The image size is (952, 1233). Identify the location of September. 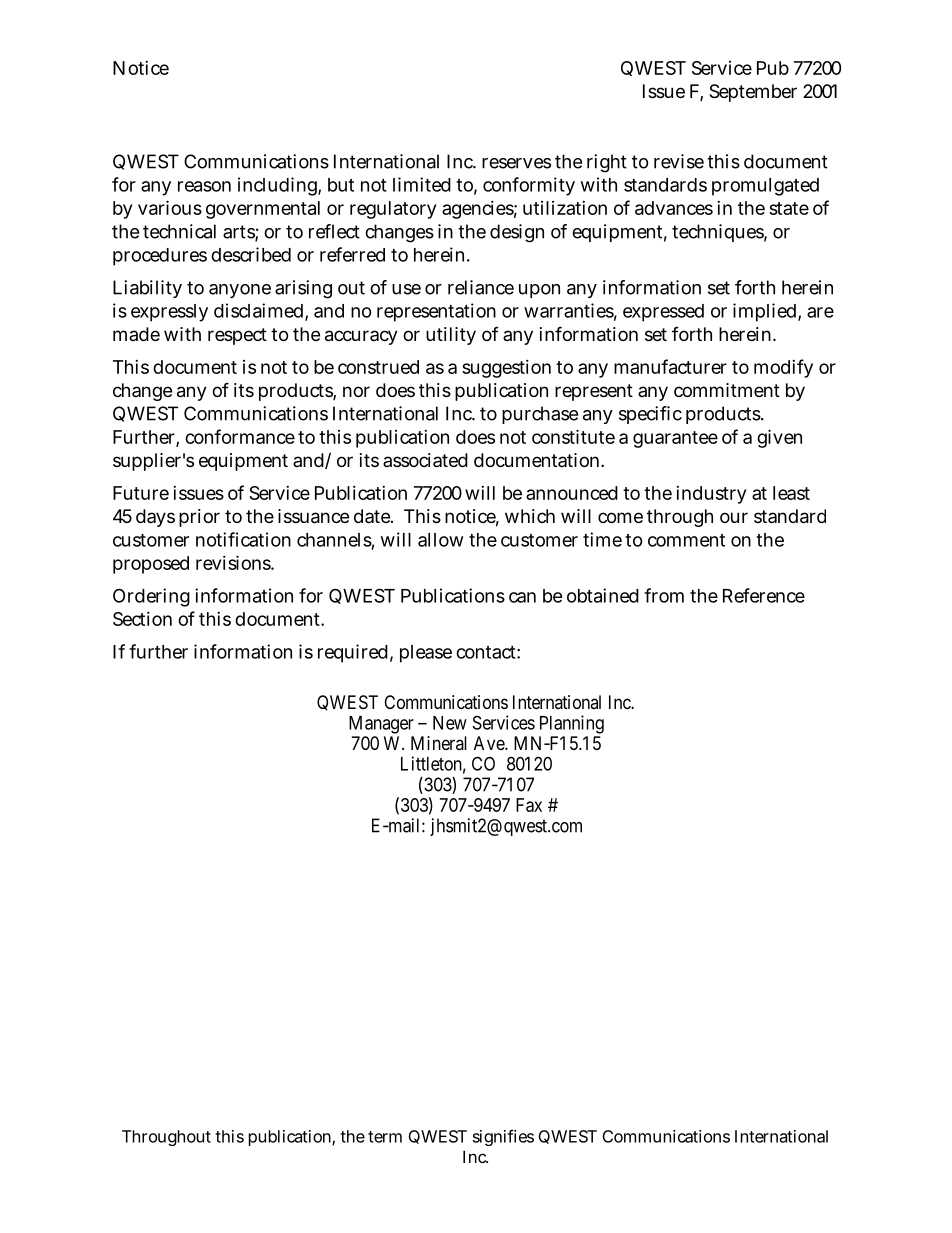
(753, 93).
